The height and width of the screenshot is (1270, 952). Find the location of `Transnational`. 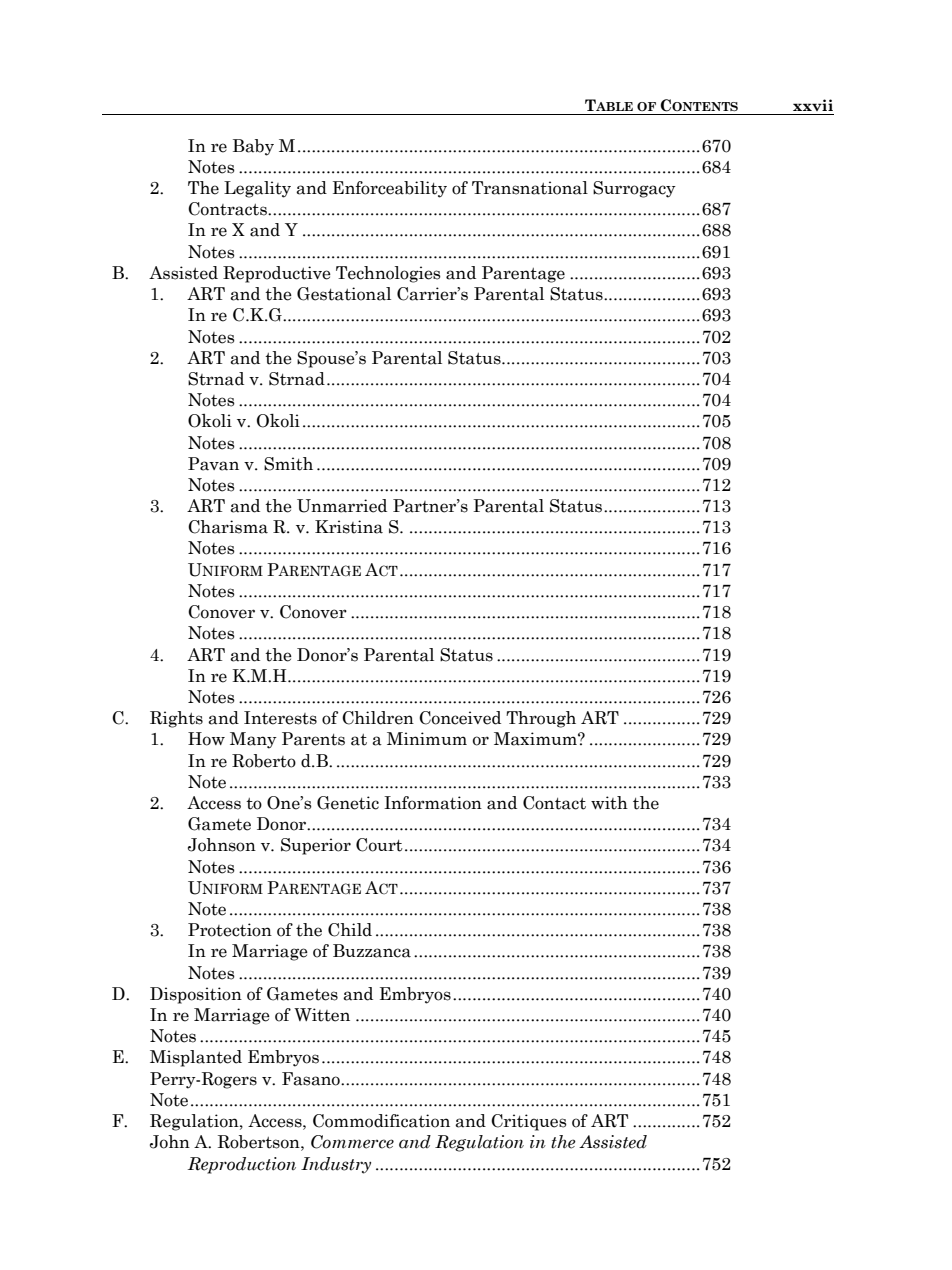

Transnational is located at coordinates (530, 188).
